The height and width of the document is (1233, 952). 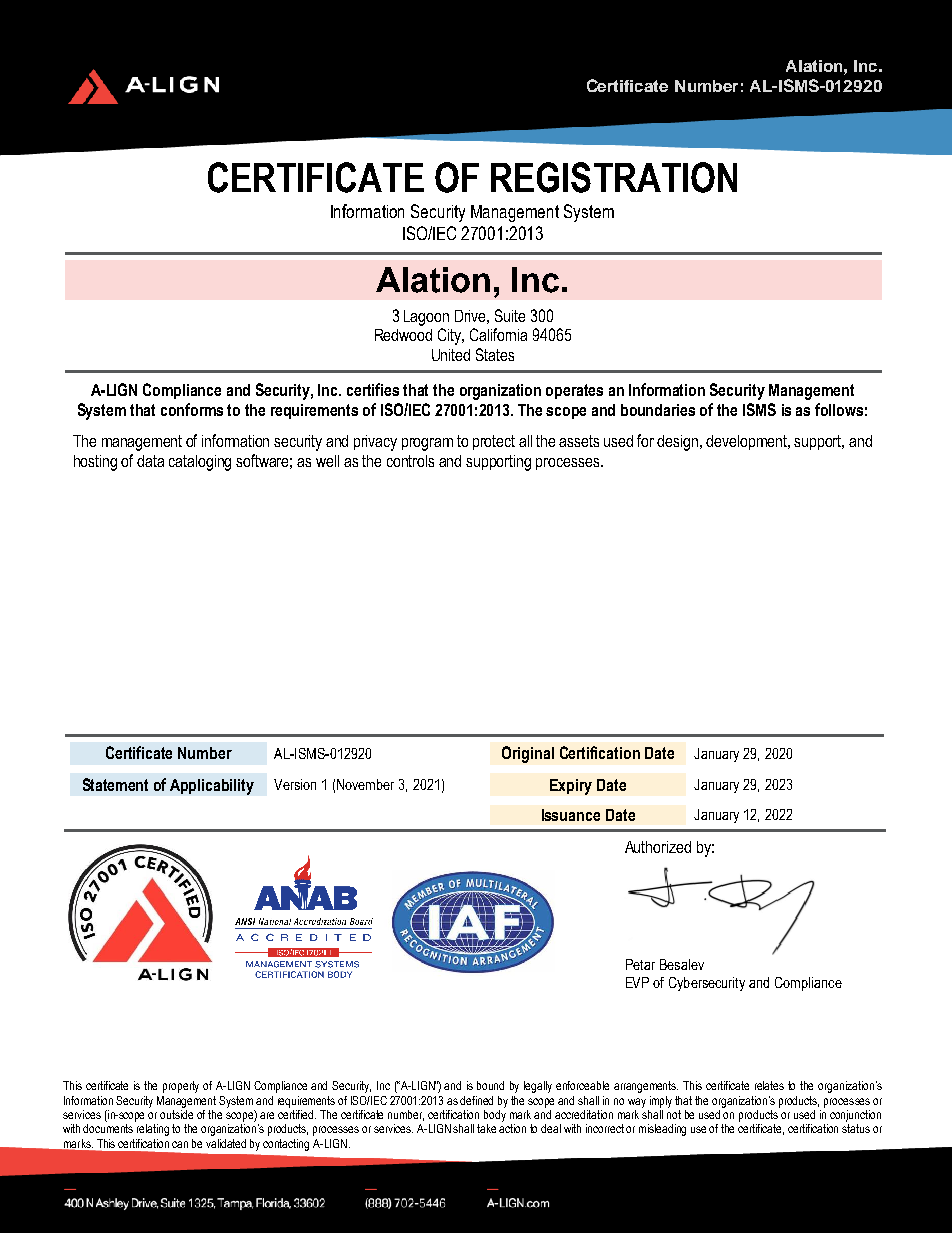 What do you see at coordinates (403, 335) in the document?
I see `Redwood` at bounding box center [403, 335].
